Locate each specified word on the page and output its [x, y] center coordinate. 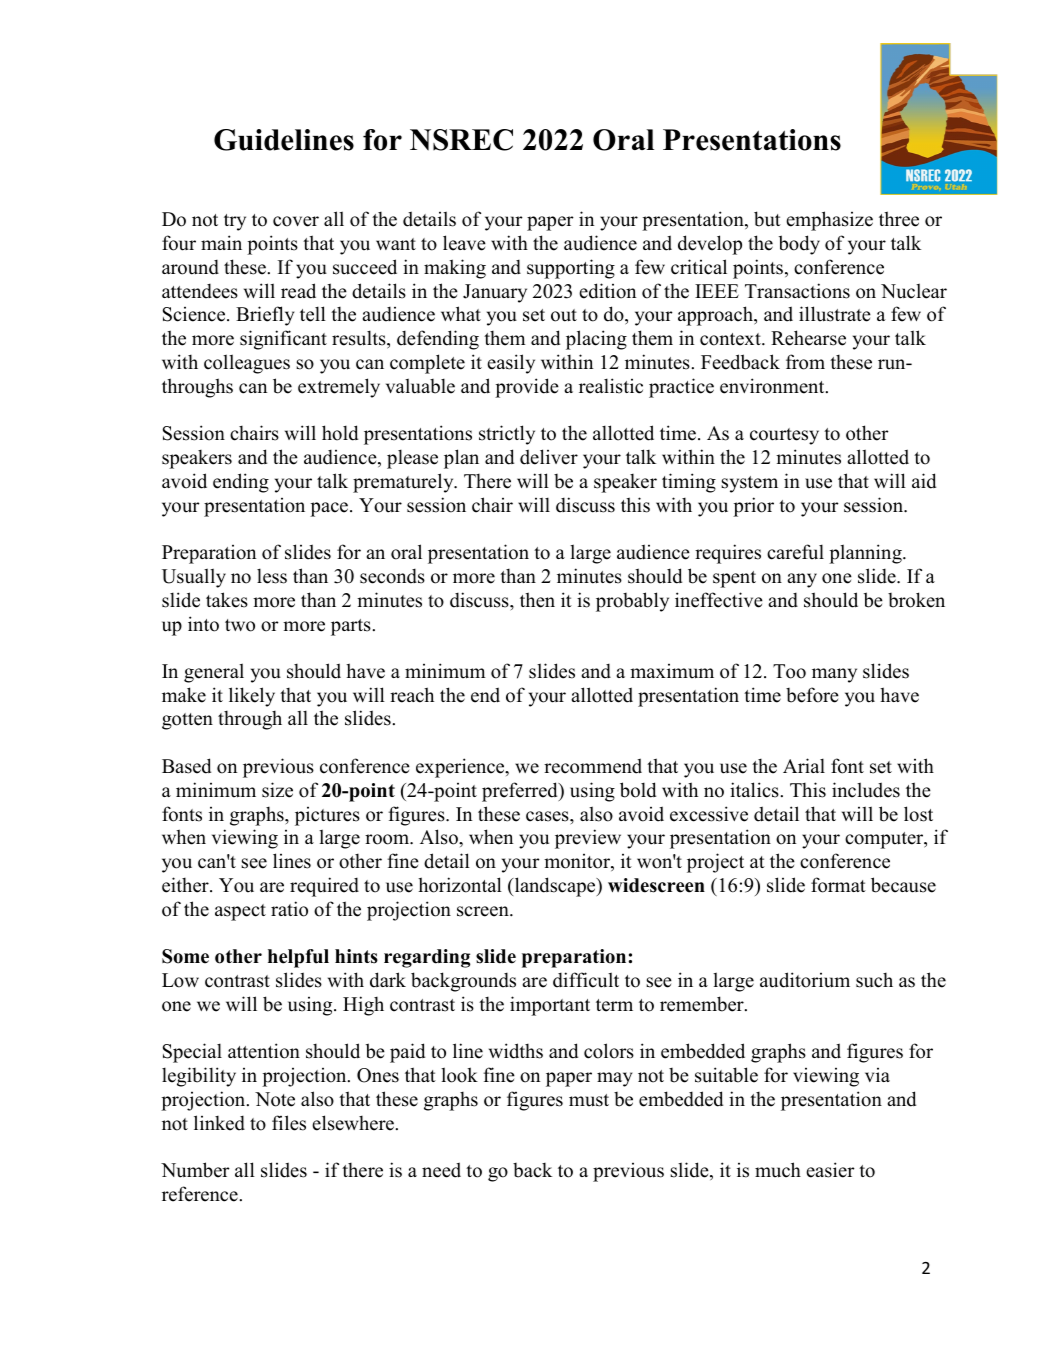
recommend [593, 766]
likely [252, 697]
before [812, 695]
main [221, 242]
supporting [571, 269]
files [289, 1123]
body [799, 245]
